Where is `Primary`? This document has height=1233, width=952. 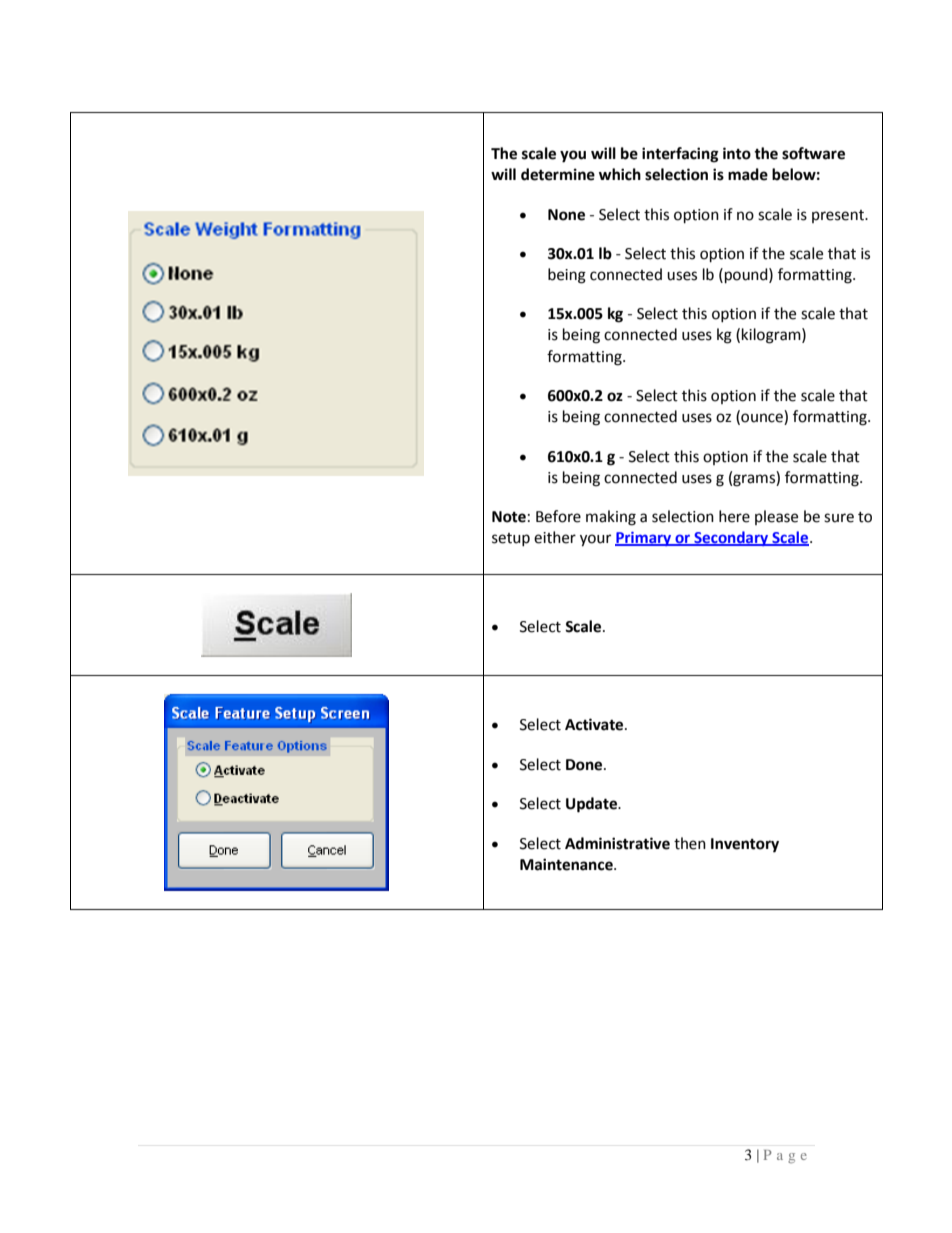 Primary is located at coordinates (644, 539).
